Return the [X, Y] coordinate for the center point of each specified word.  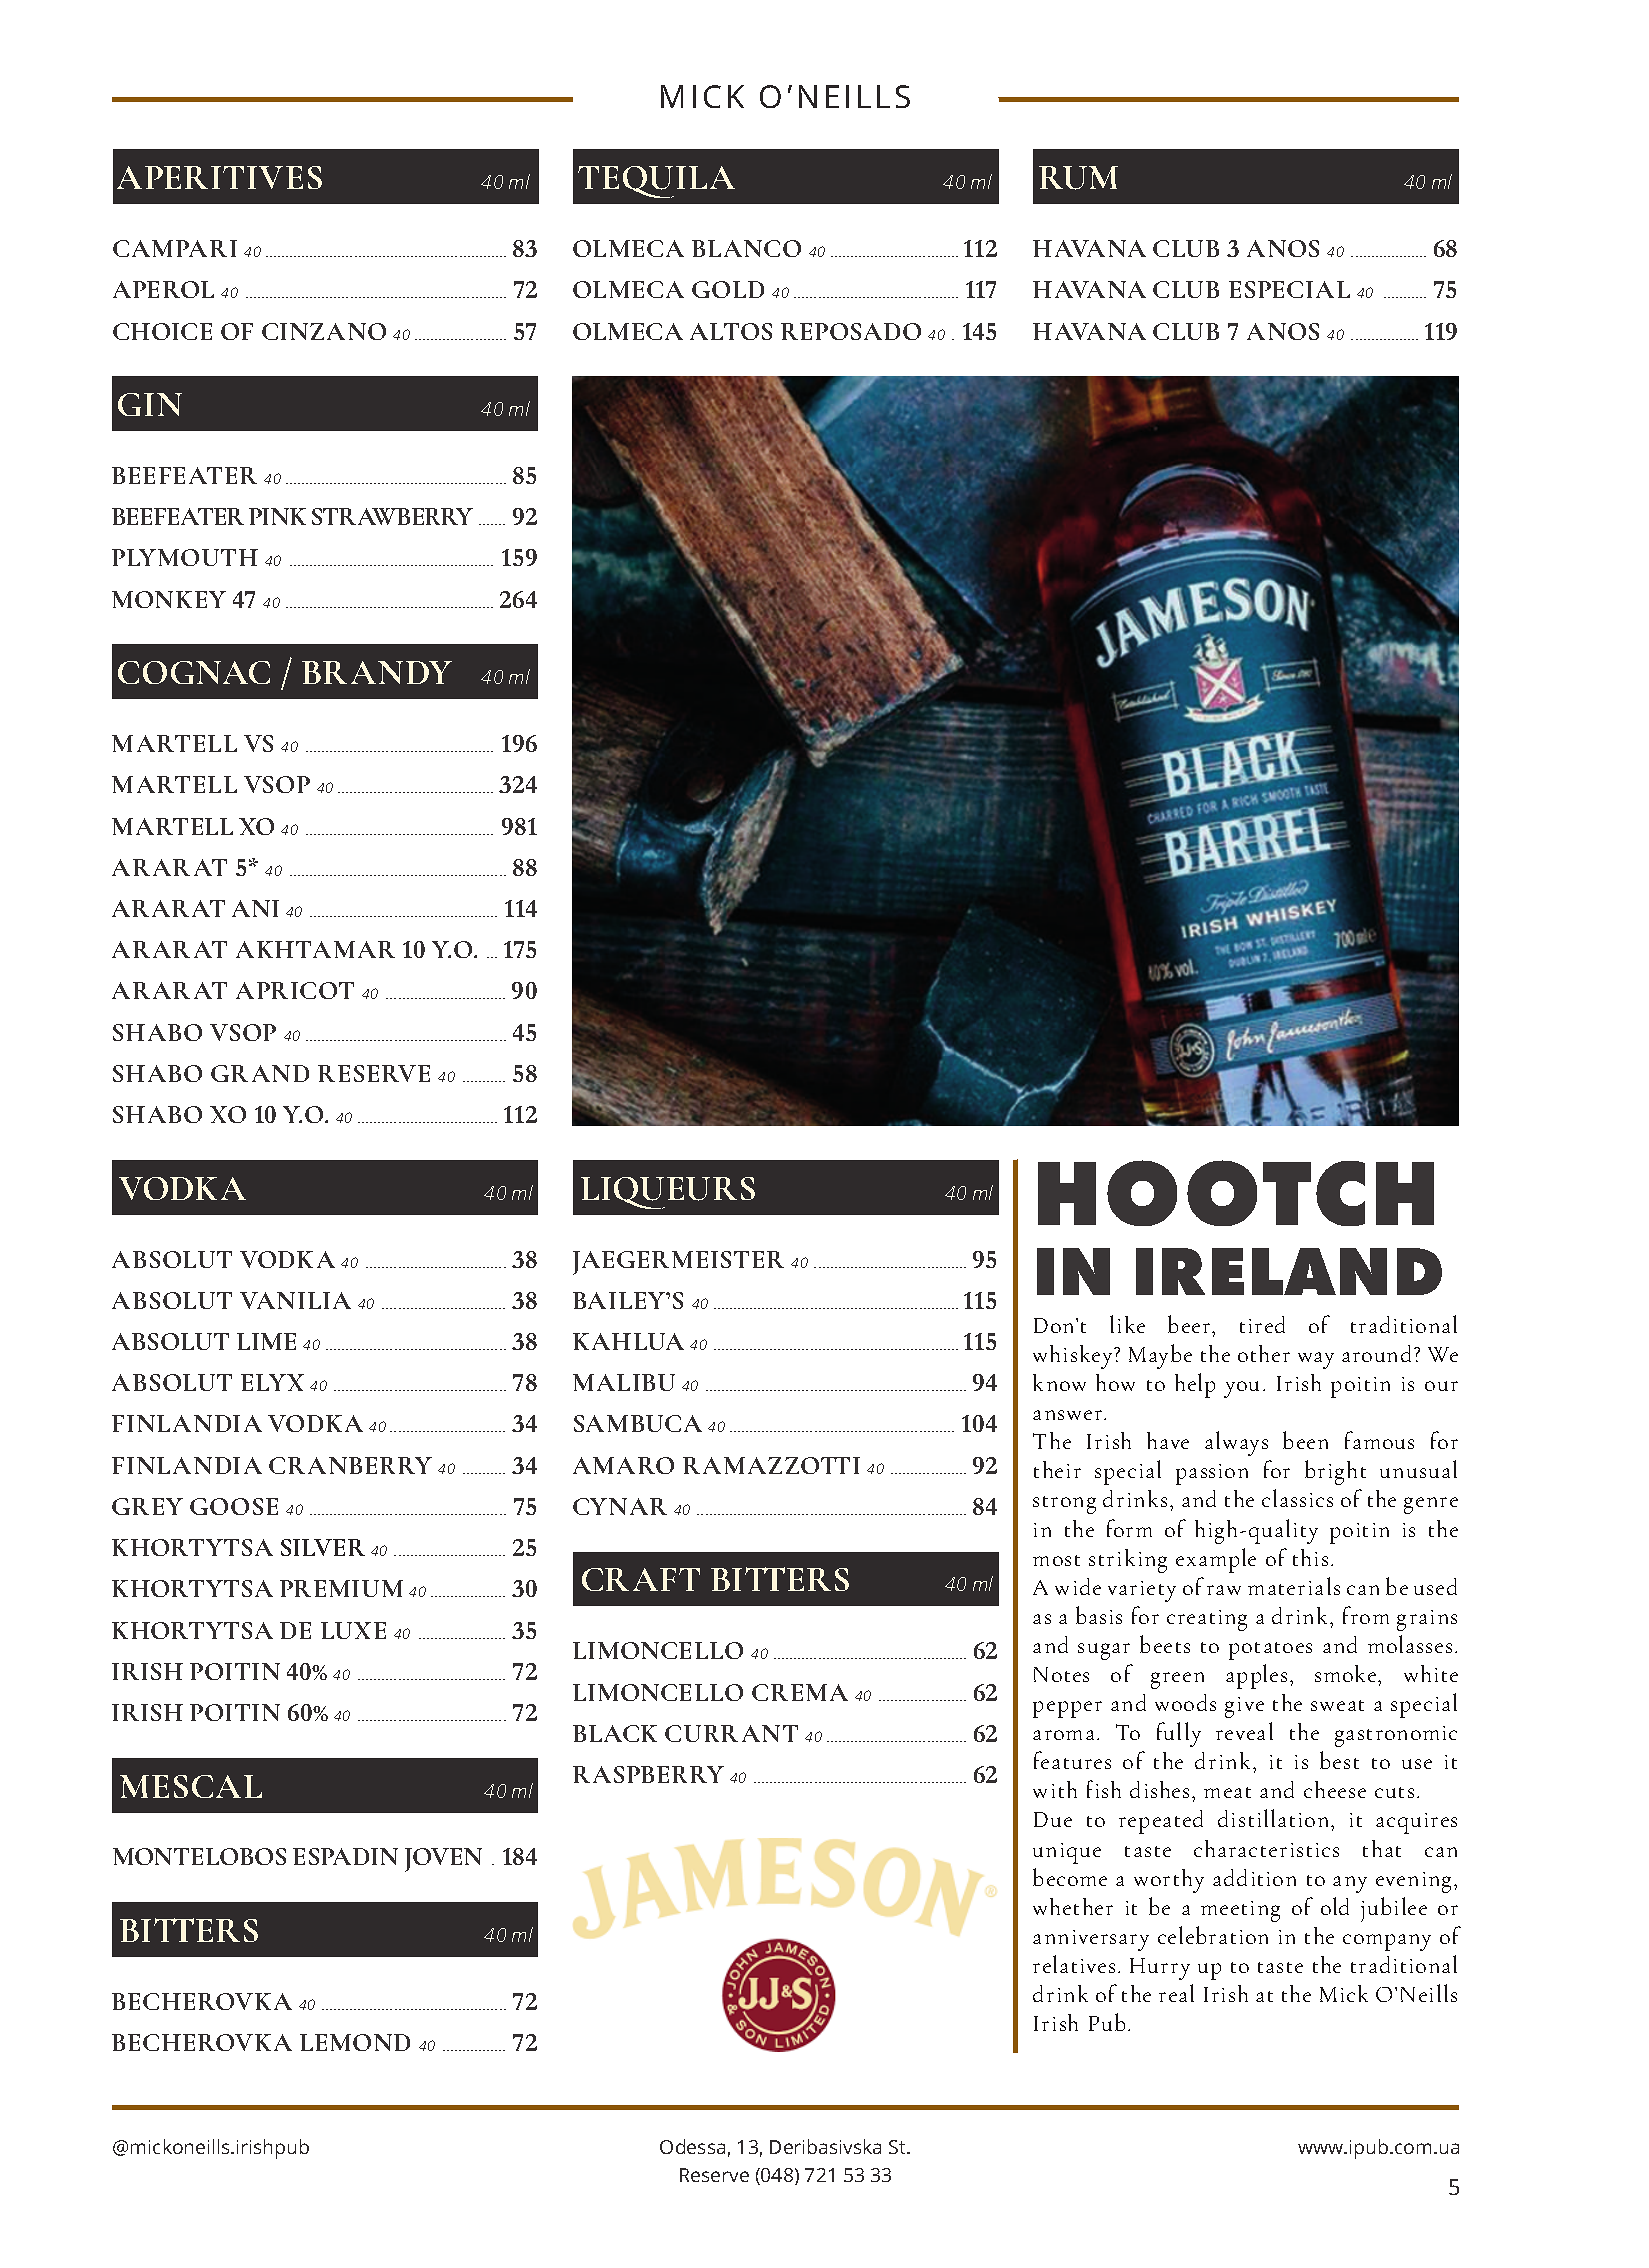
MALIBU [624, 1382]
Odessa [692, 2146]
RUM [1078, 178]
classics [1297, 1498]
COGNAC [194, 672]
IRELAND [1289, 1271]
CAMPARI [175, 248]
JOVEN [443, 1860]
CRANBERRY [350, 1465]
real [1176, 1993]
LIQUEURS [668, 1193]
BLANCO [746, 248]
